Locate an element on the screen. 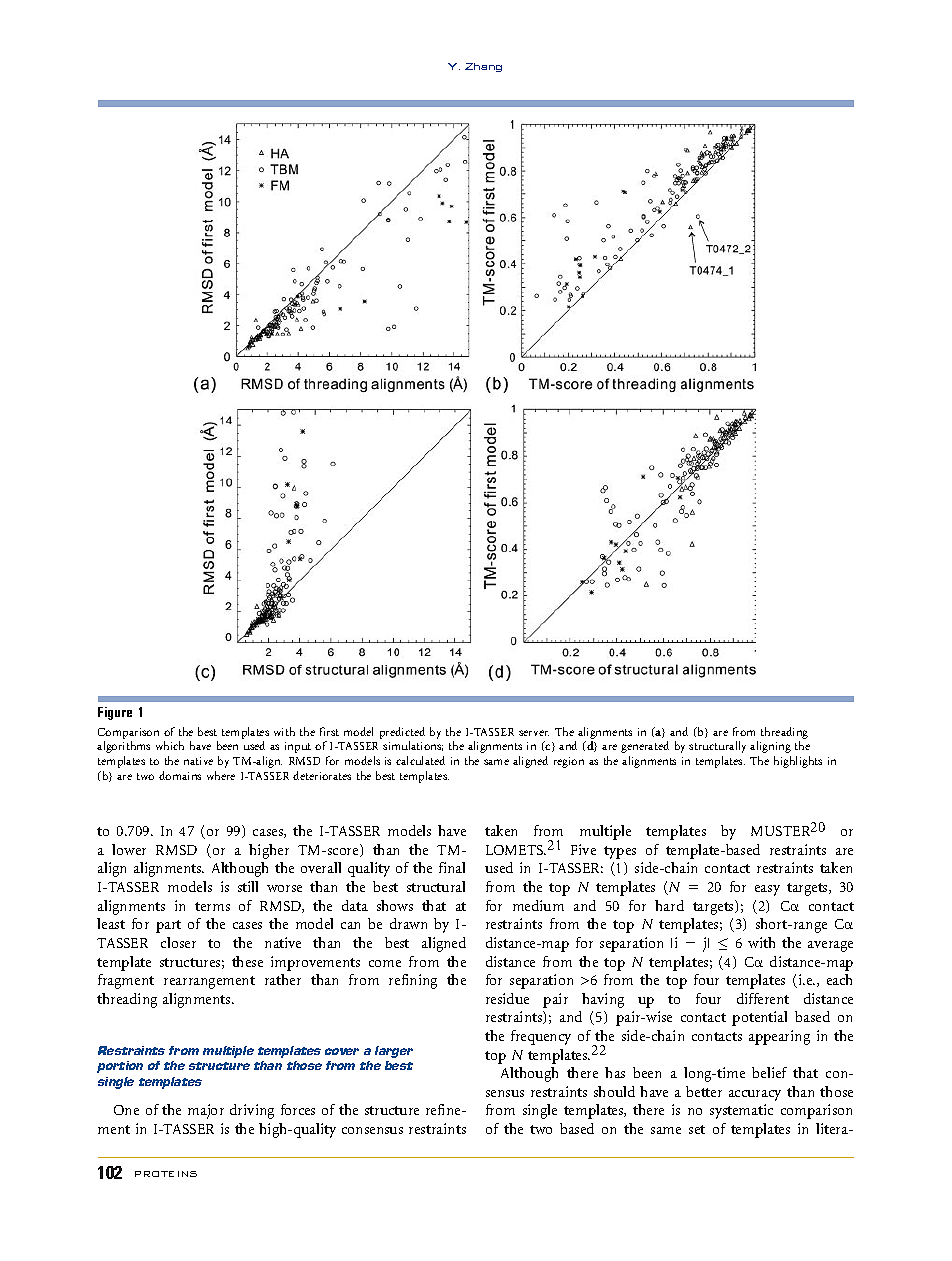  region is located at coordinates (569, 762).
